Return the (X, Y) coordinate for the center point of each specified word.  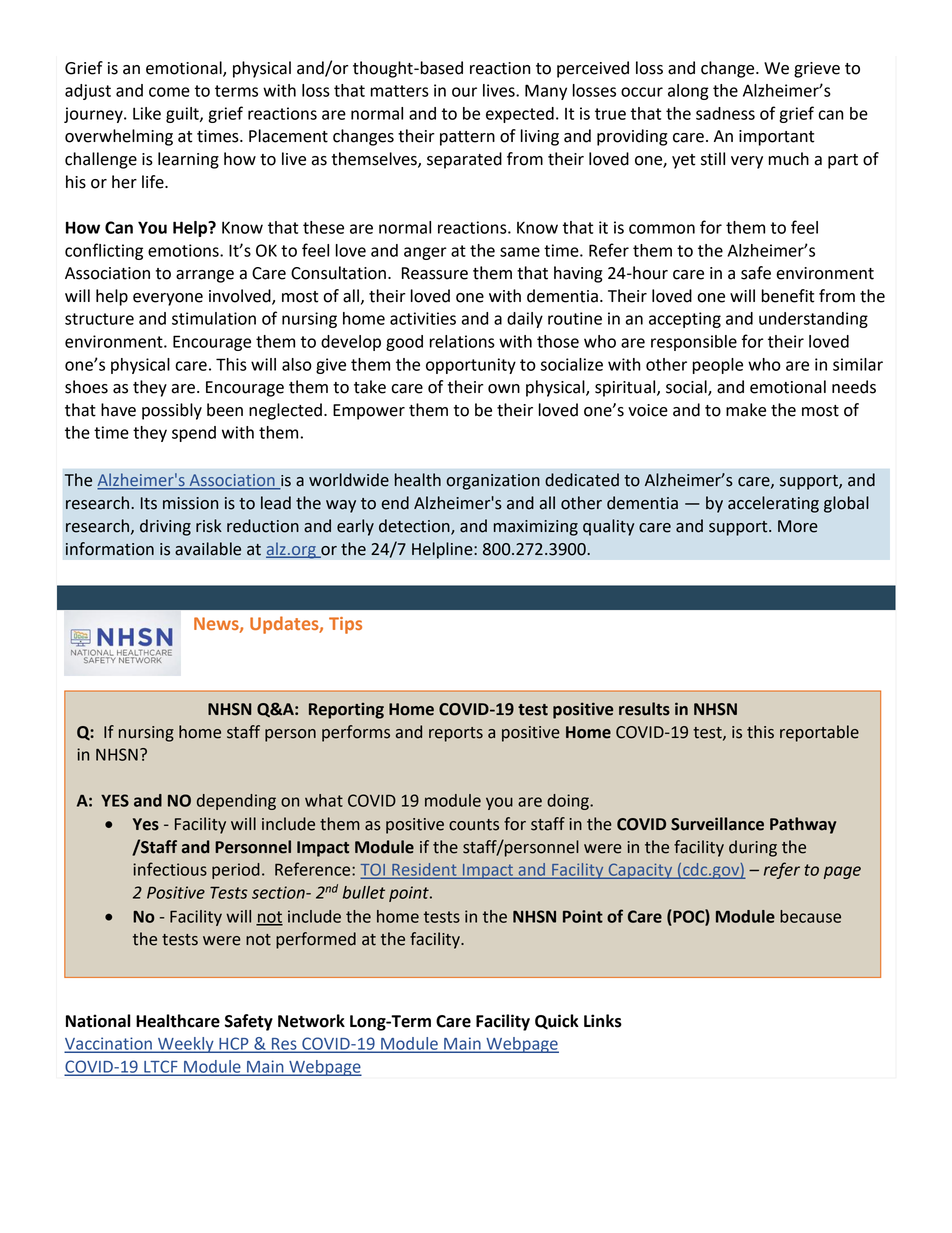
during (753, 848)
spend (194, 434)
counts (474, 825)
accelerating (773, 504)
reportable (819, 733)
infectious (170, 869)
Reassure (435, 273)
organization (493, 482)
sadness (725, 113)
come (169, 92)
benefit (788, 296)
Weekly (186, 1045)
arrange (205, 276)
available (208, 549)
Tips (345, 625)
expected (520, 115)
